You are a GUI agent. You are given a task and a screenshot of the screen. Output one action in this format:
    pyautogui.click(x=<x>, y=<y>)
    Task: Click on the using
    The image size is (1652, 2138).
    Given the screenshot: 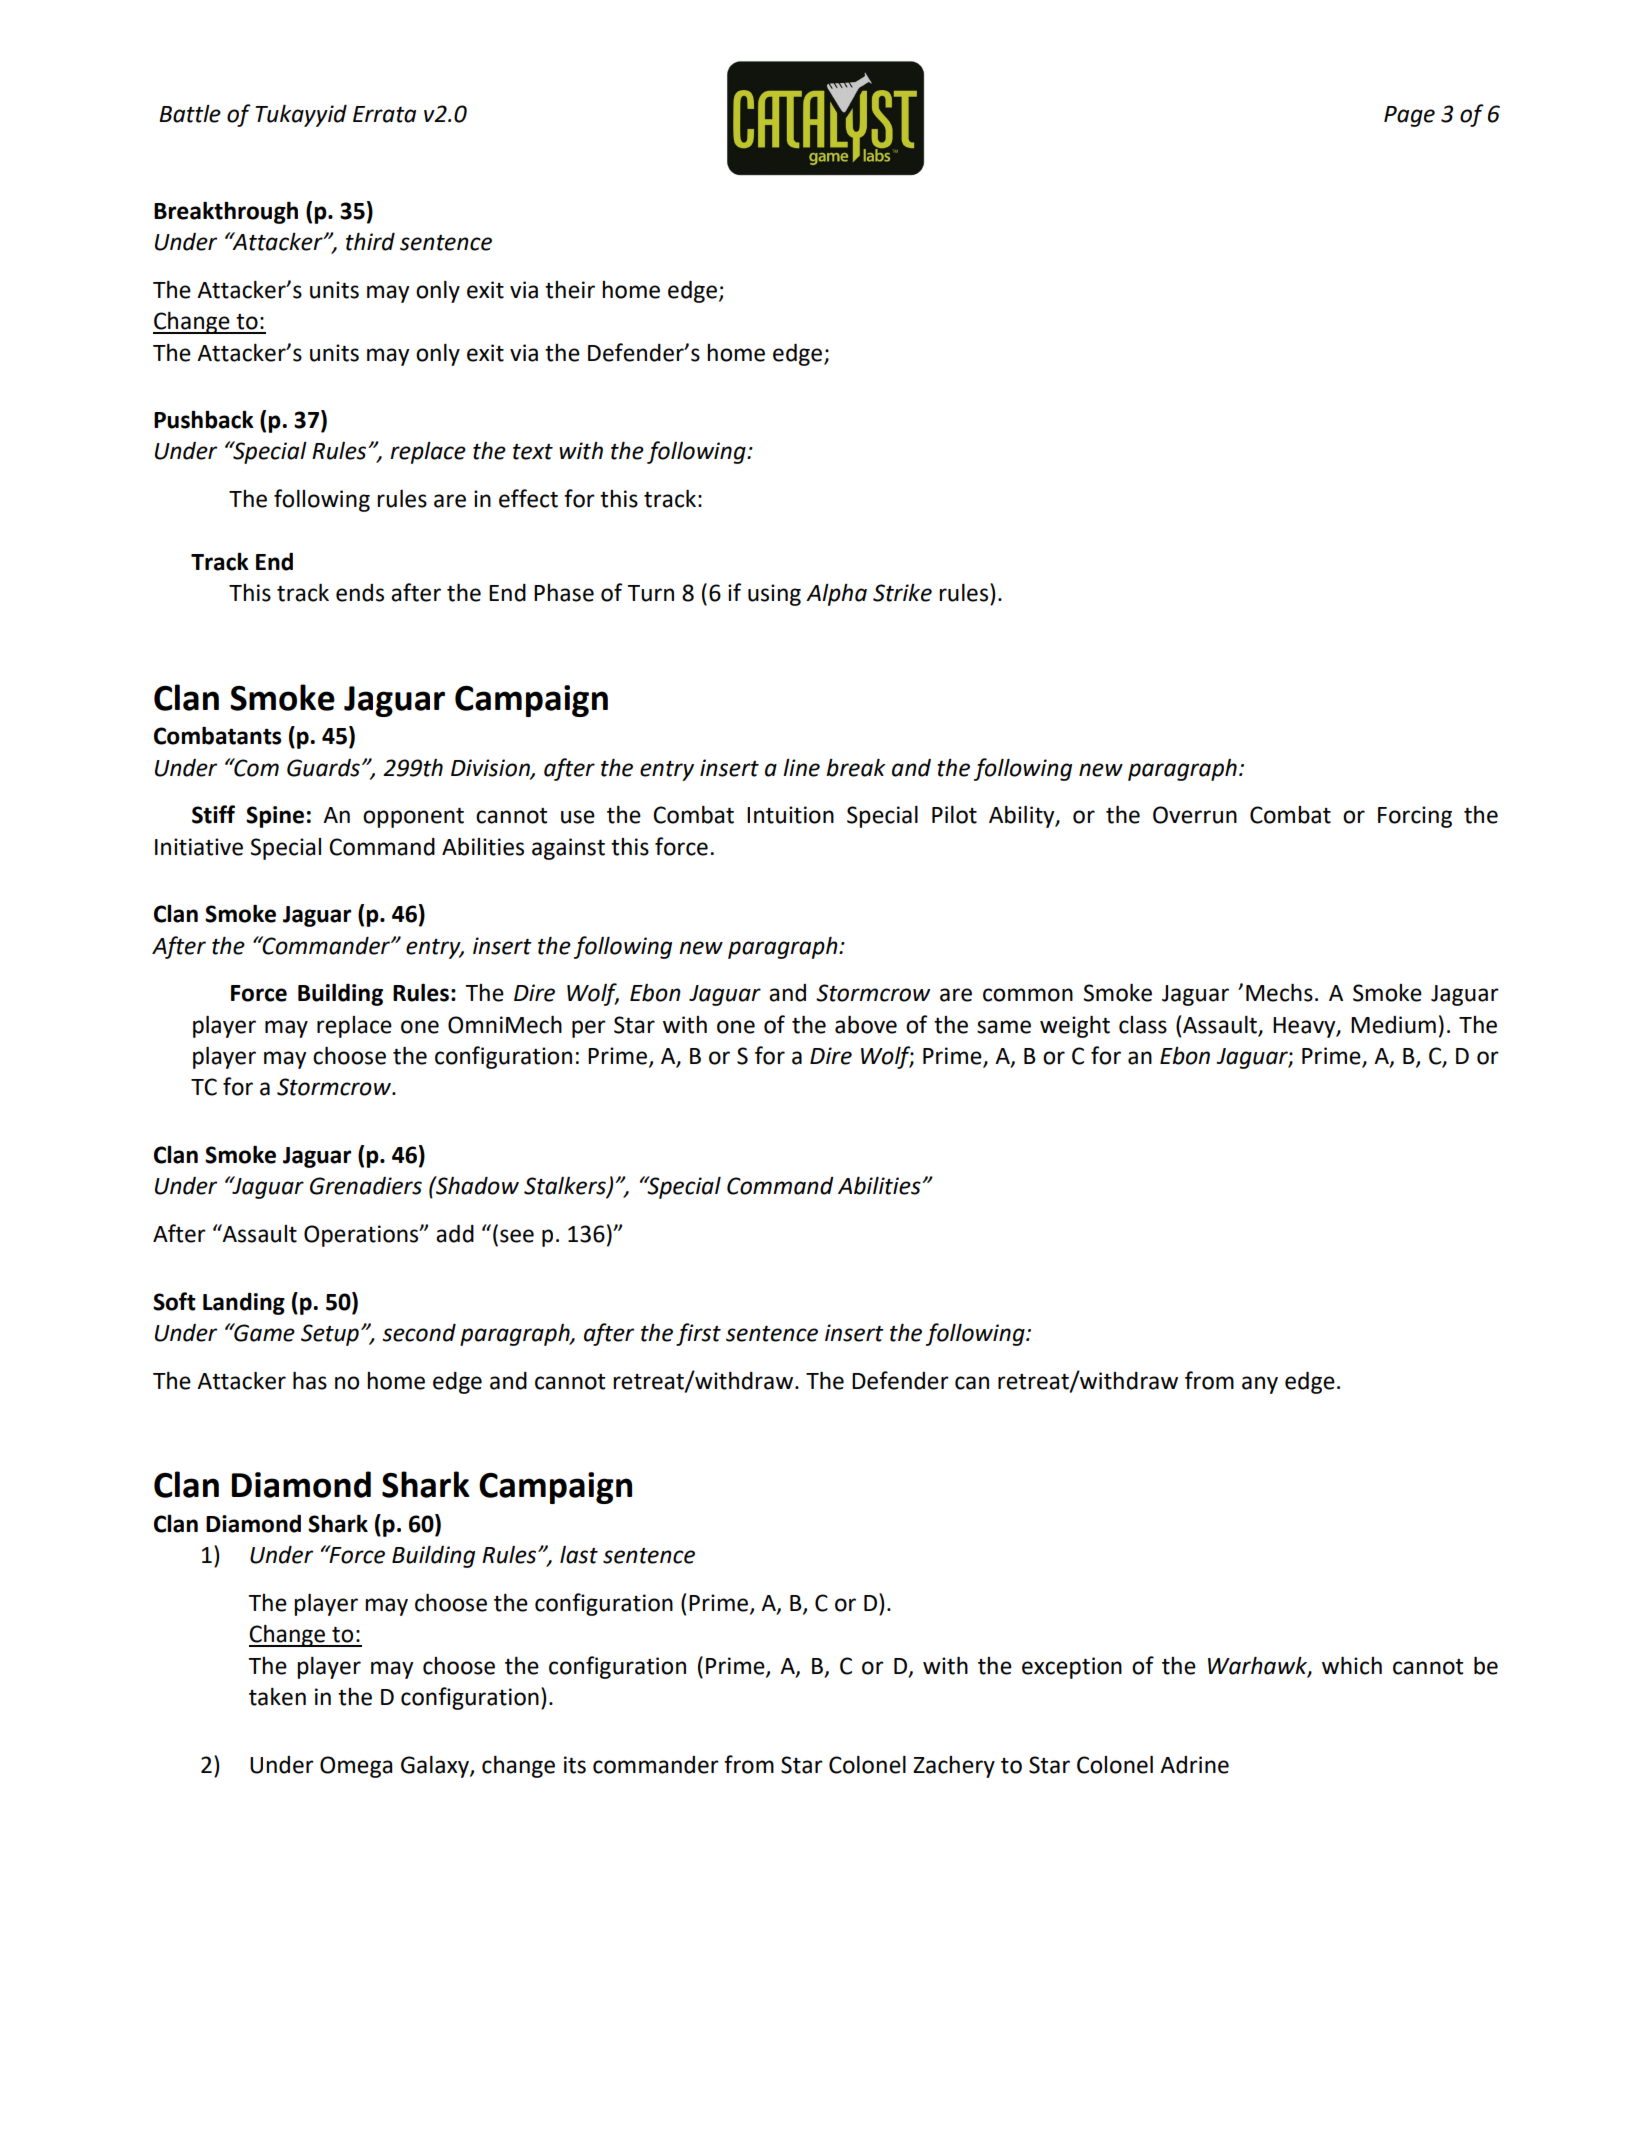 What is the action you would take?
    pyautogui.click(x=774, y=595)
